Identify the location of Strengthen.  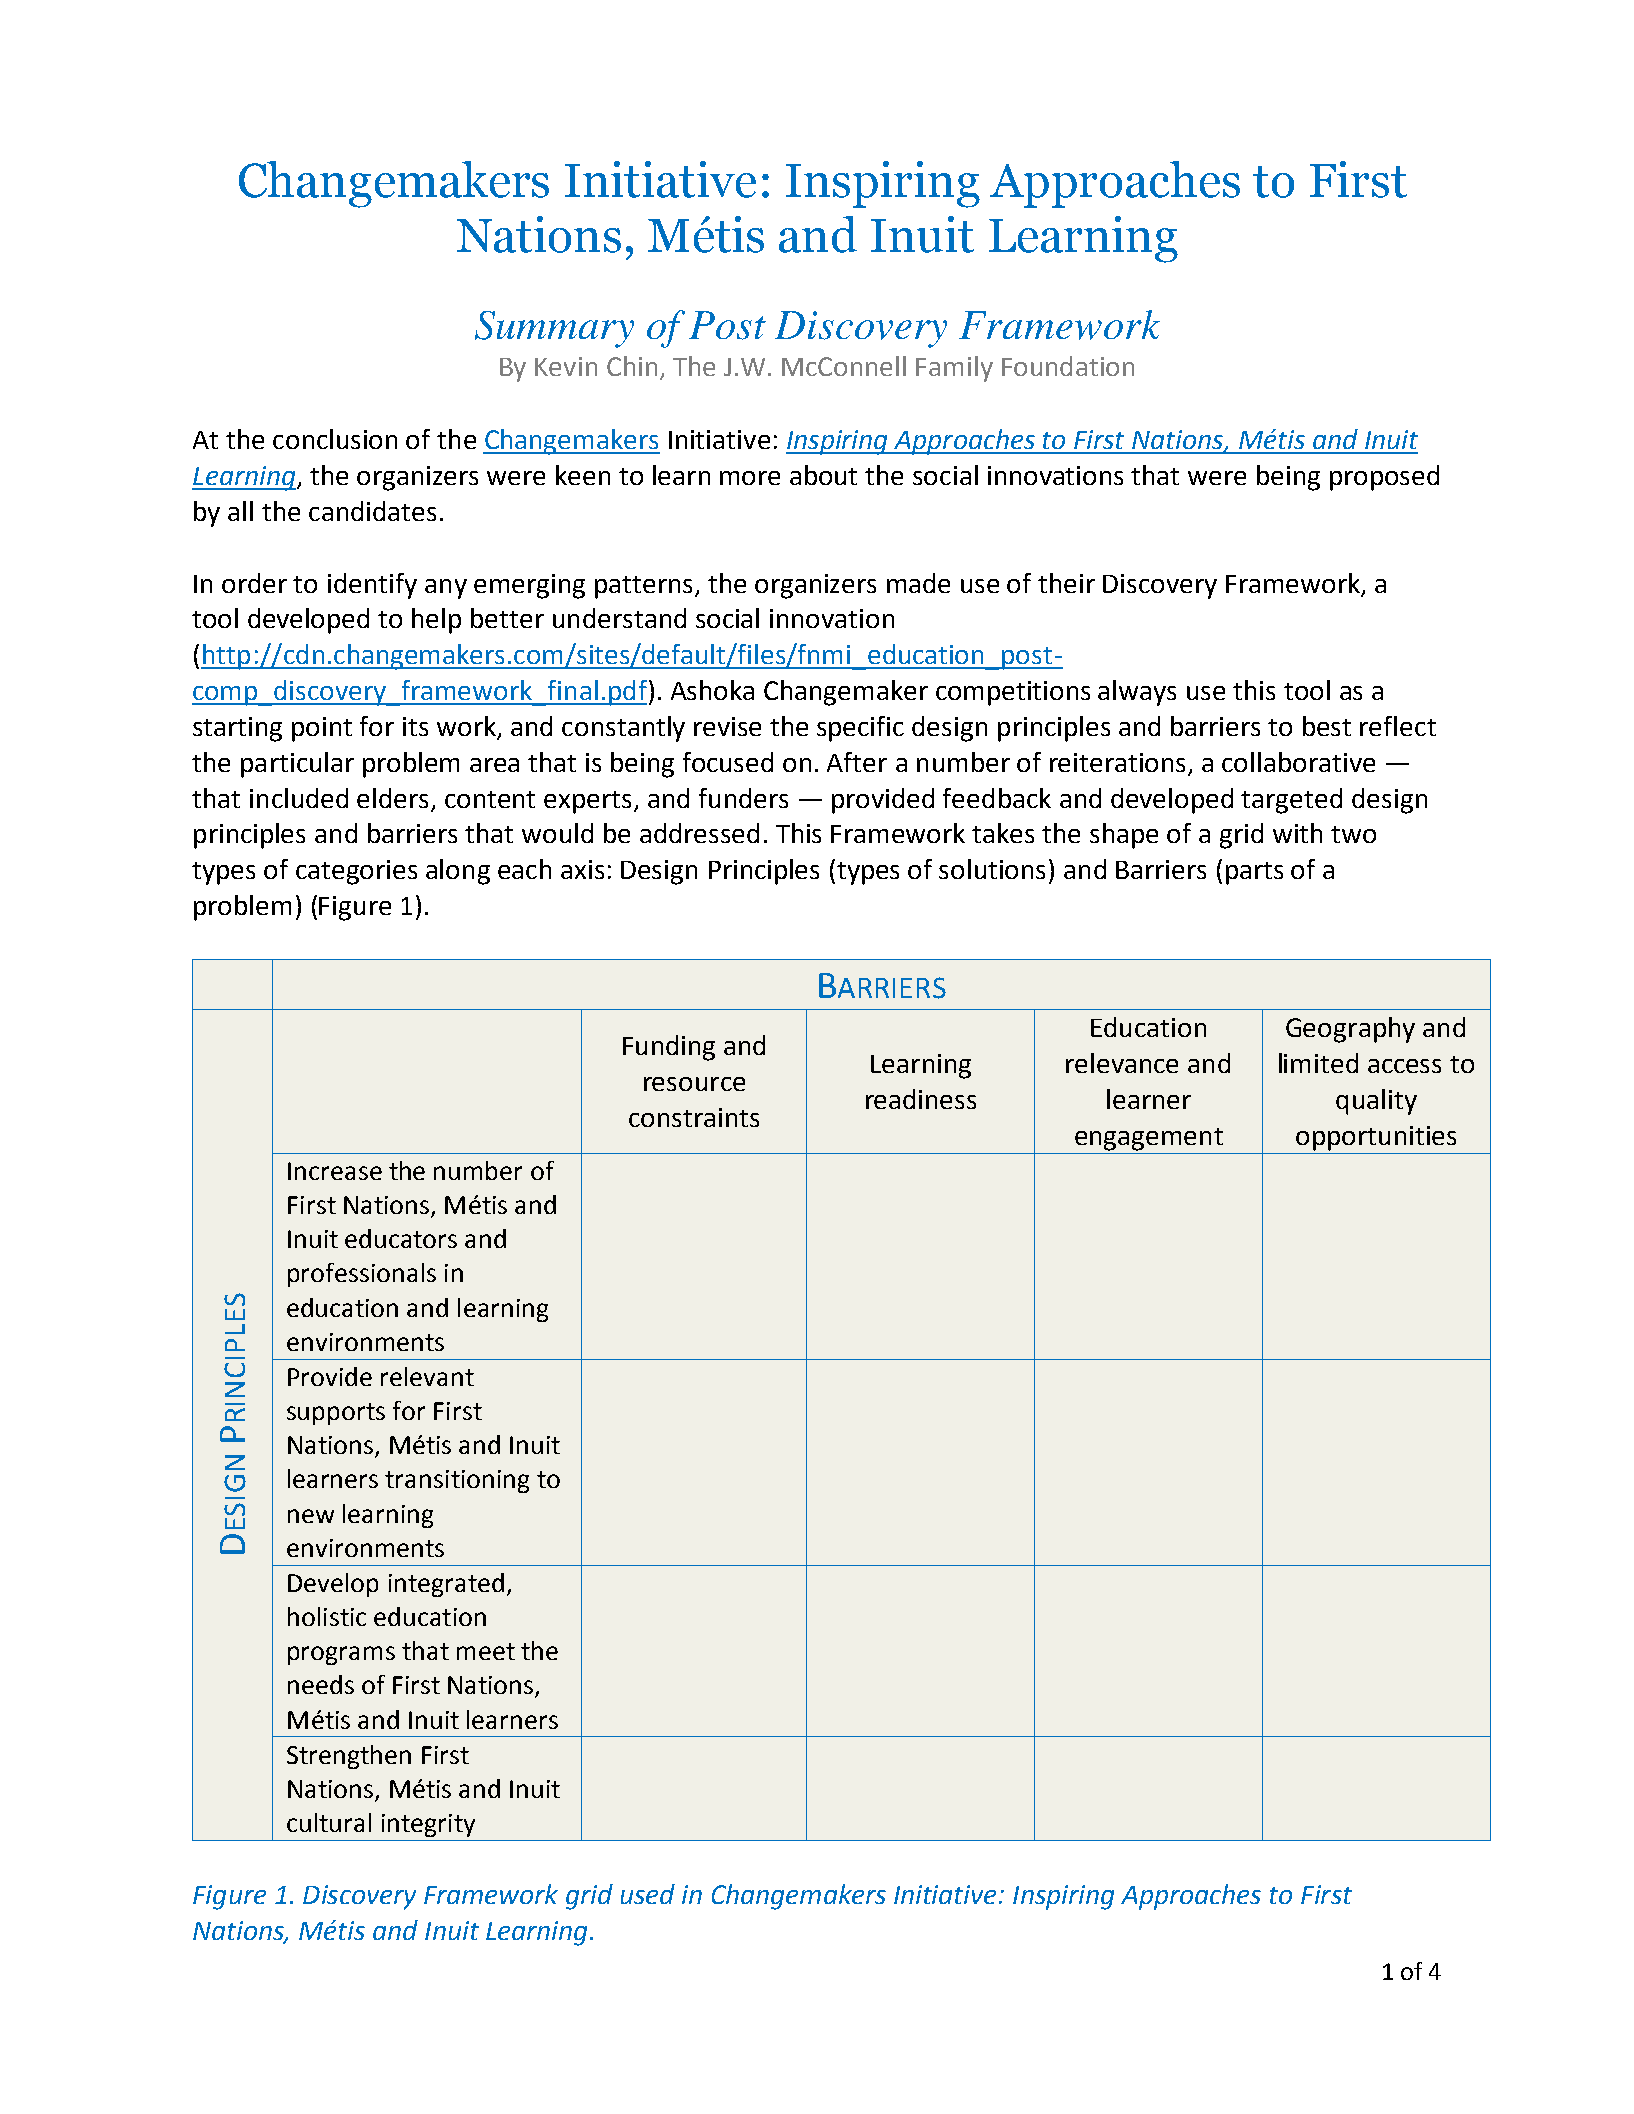
(349, 1757).
